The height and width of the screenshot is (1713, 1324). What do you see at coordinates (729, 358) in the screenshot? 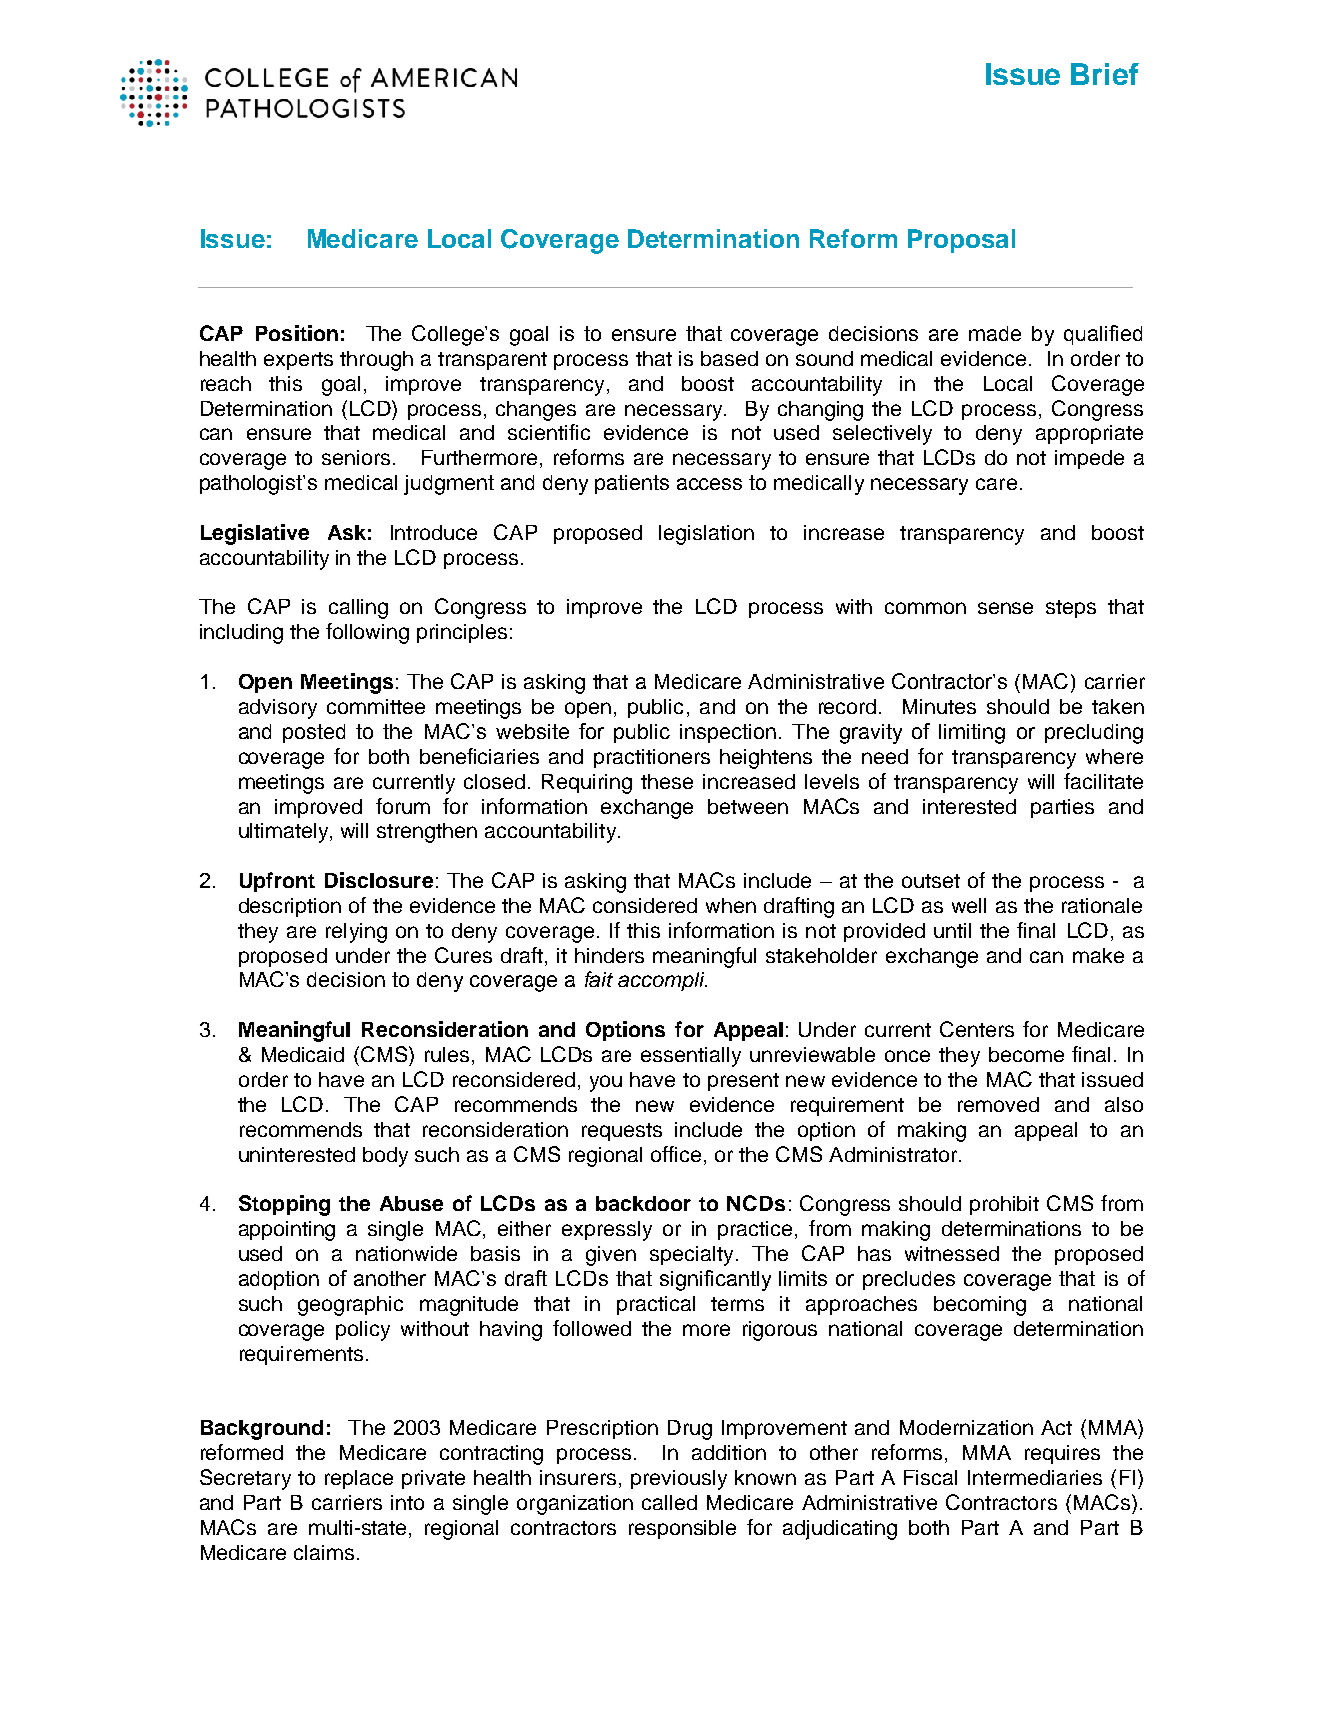
I see `based` at bounding box center [729, 358].
